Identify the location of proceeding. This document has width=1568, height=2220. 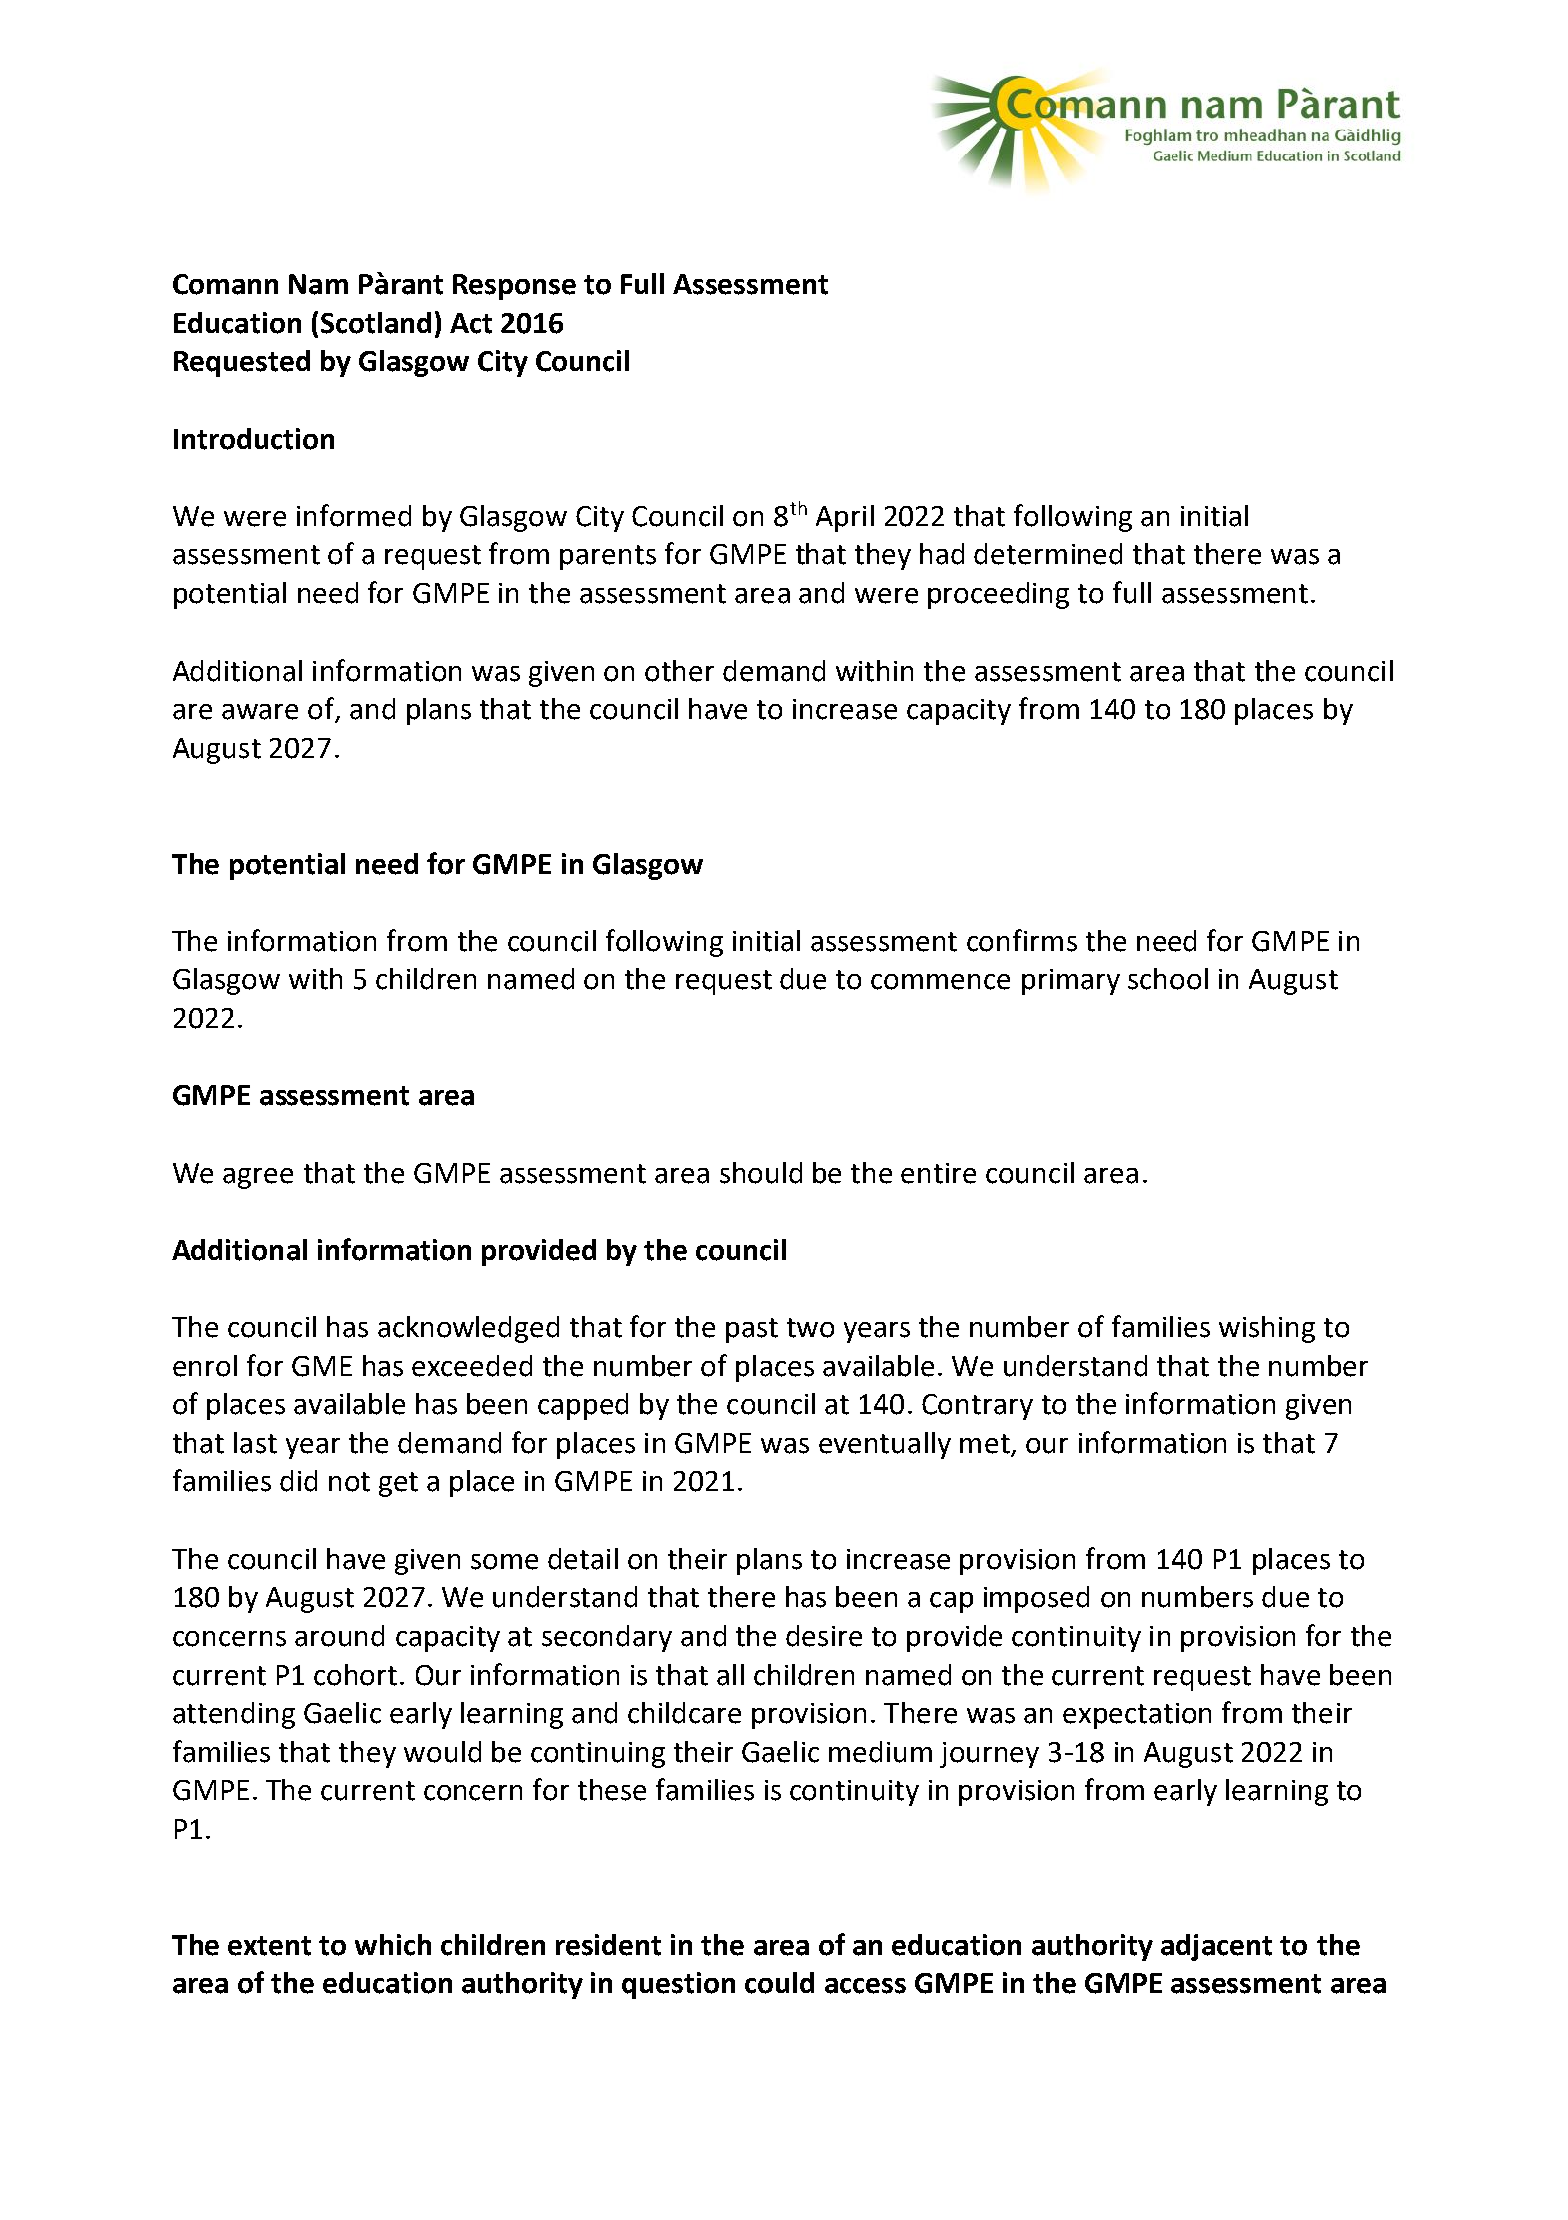
(998, 595).
